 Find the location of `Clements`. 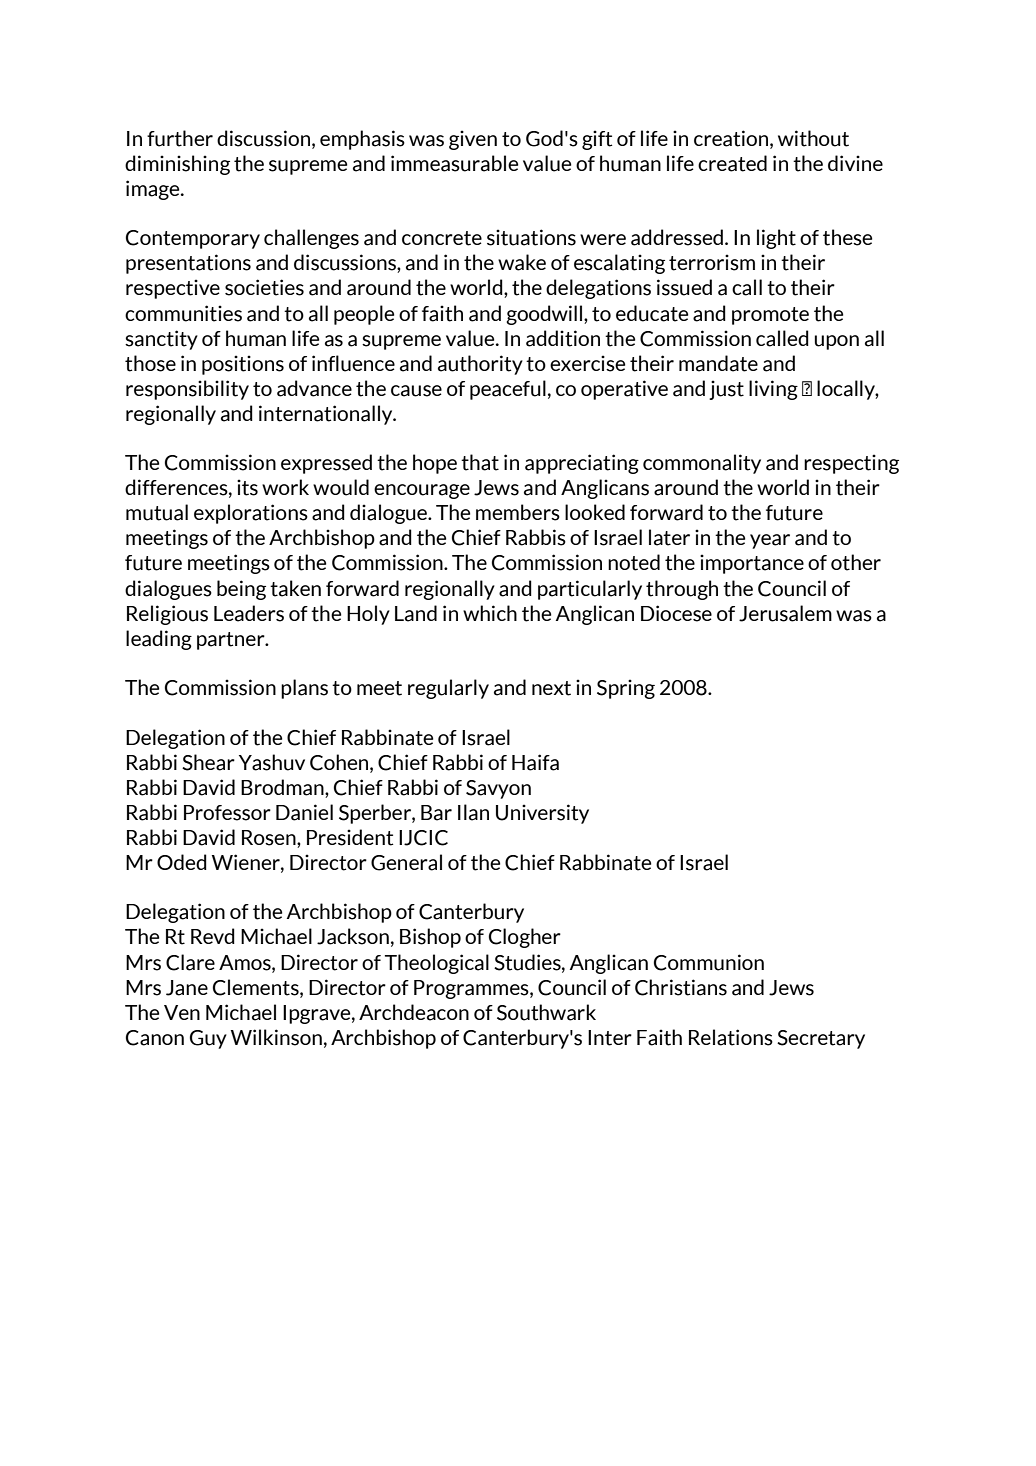

Clements is located at coordinates (257, 988).
